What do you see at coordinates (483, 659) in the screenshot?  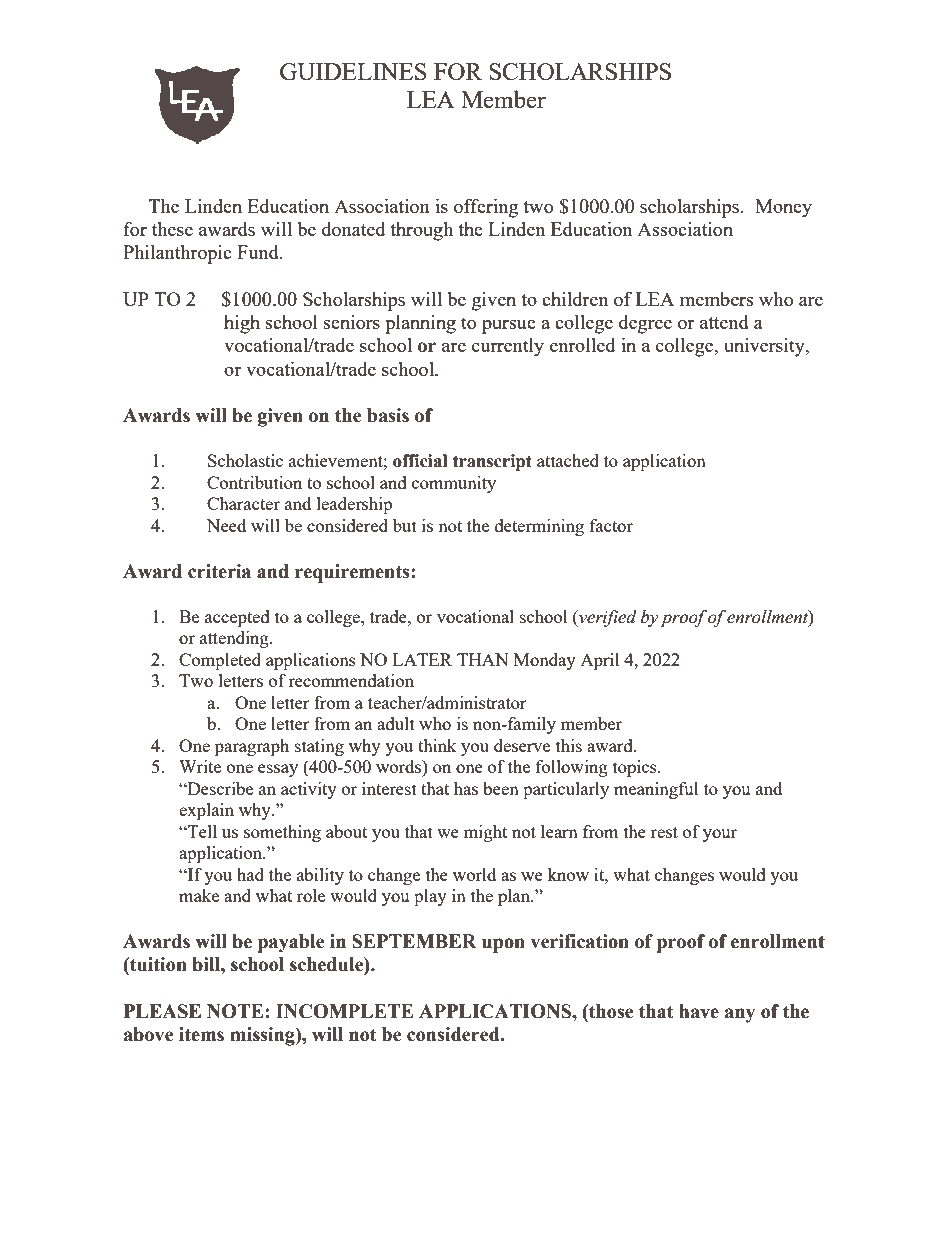 I see `THAN` at bounding box center [483, 659].
